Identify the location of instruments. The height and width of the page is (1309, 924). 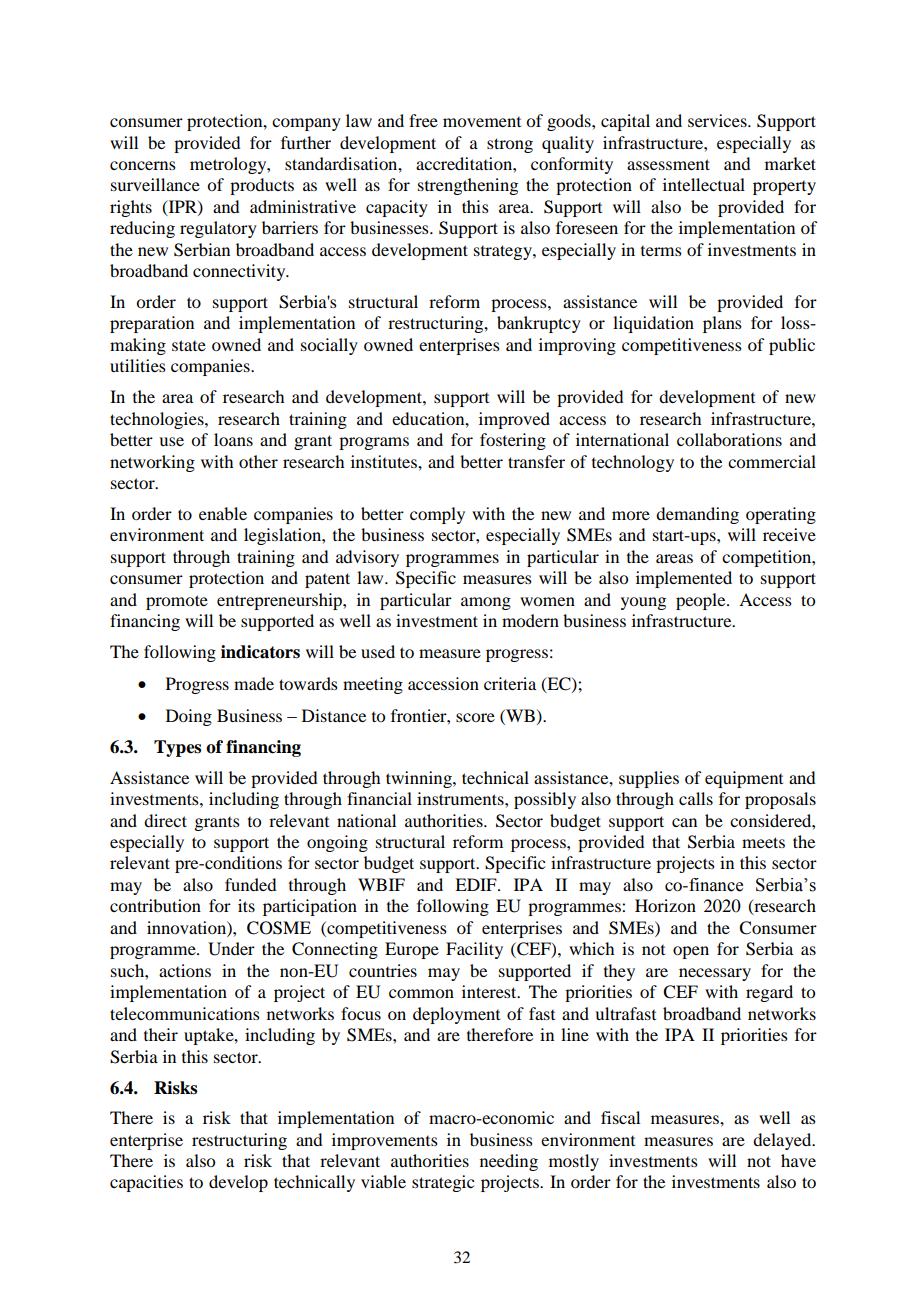
(461, 798).
